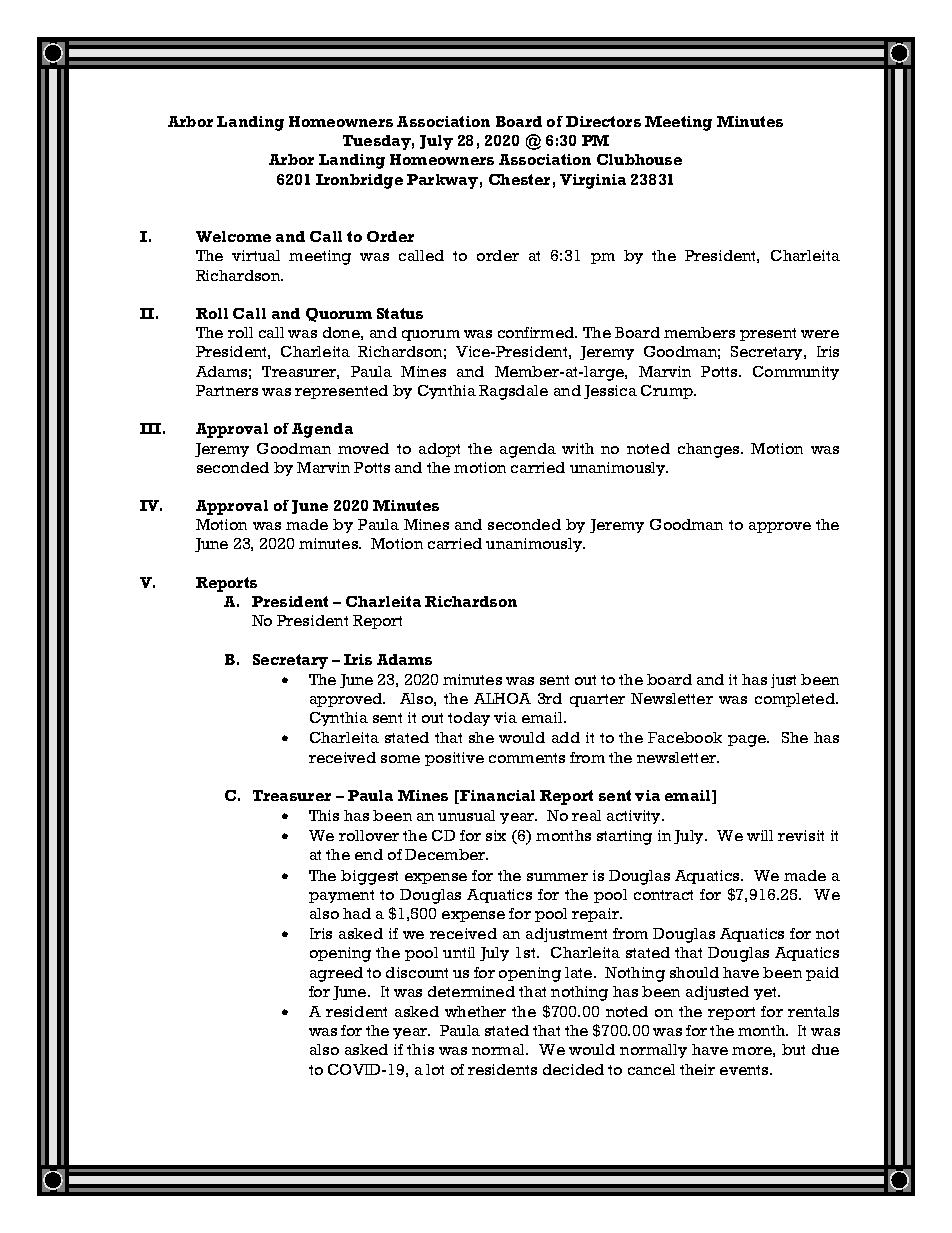  I want to click on today, so click(469, 719).
